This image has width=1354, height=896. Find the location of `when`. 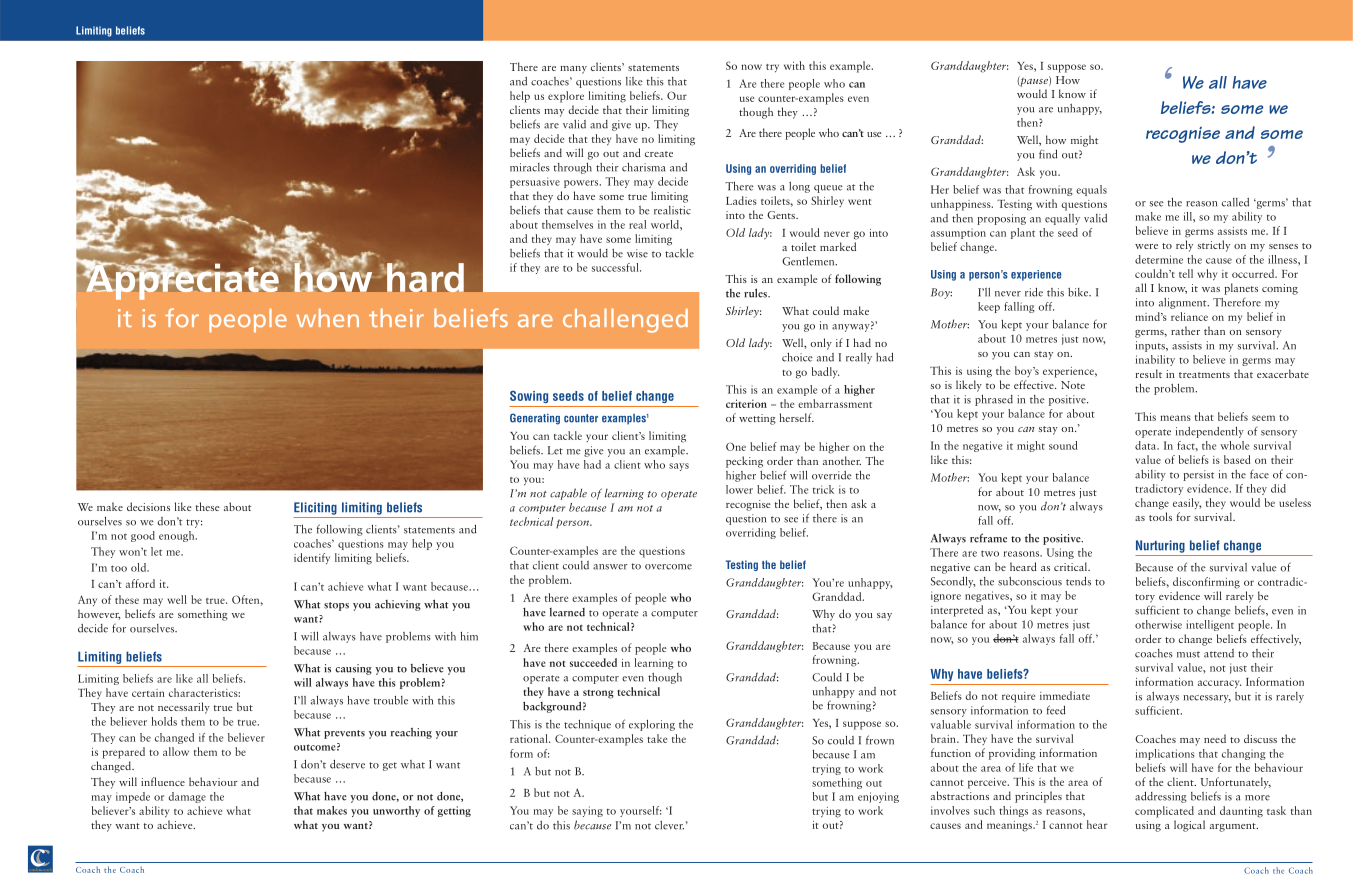

when is located at coordinates (327, 318).
